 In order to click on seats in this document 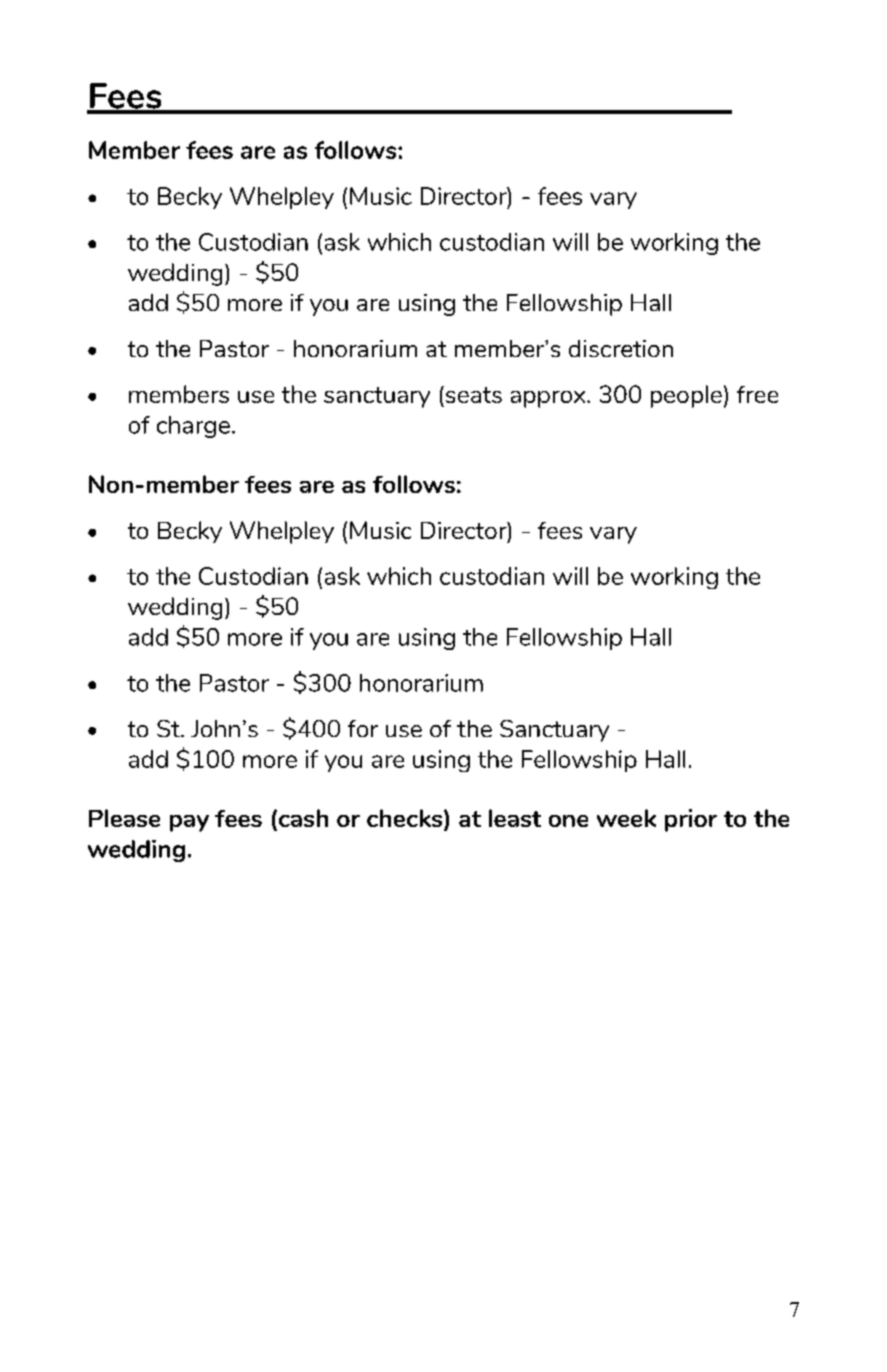, I will do `click(472, 394)`.
